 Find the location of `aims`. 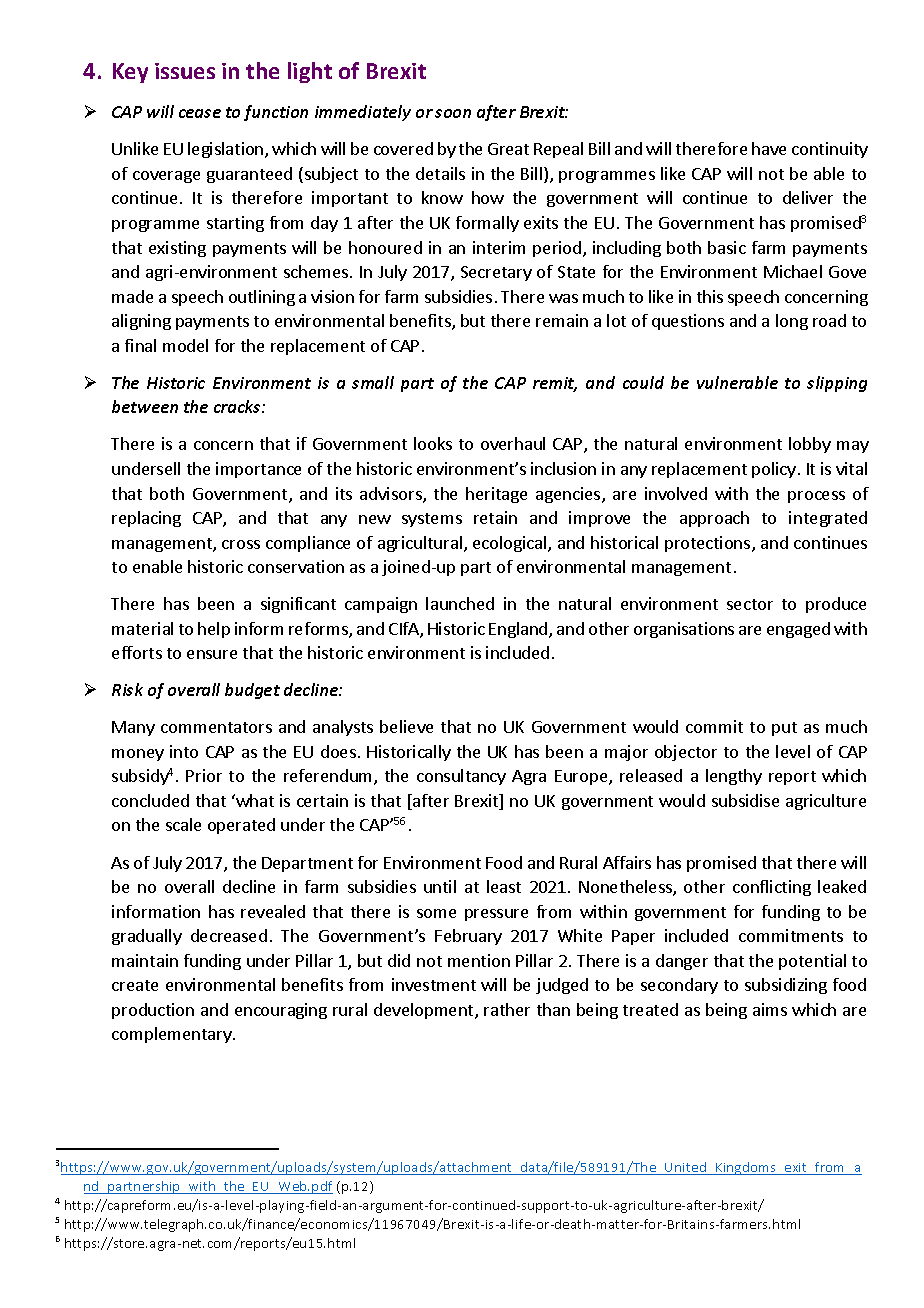

aims is located at coordinates (770, 1009).
